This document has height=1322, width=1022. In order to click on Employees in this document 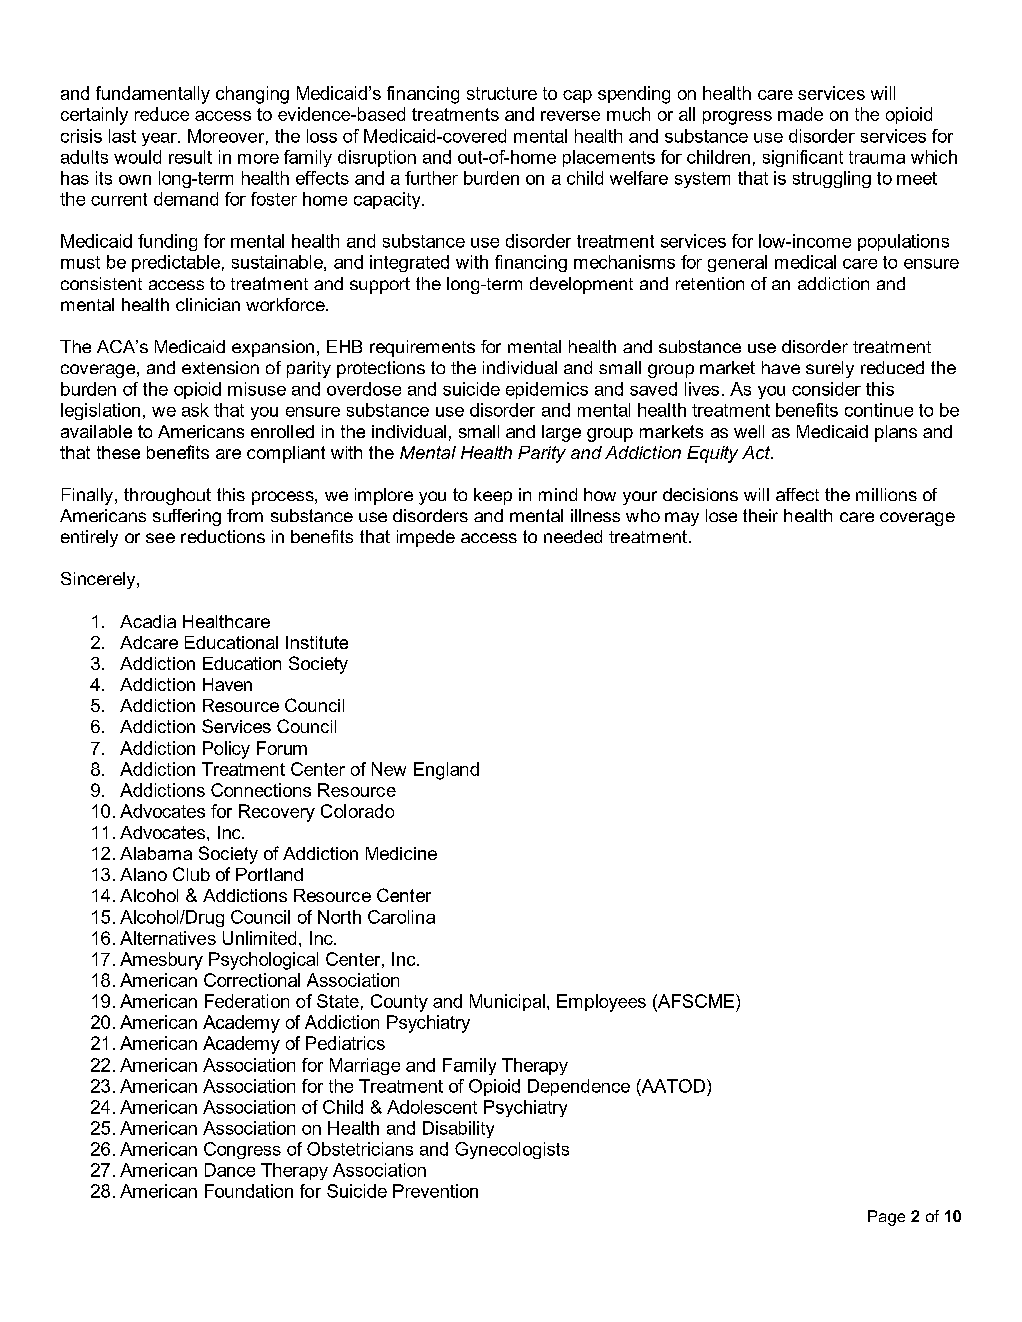, I will do `click(601, 1003)`.
